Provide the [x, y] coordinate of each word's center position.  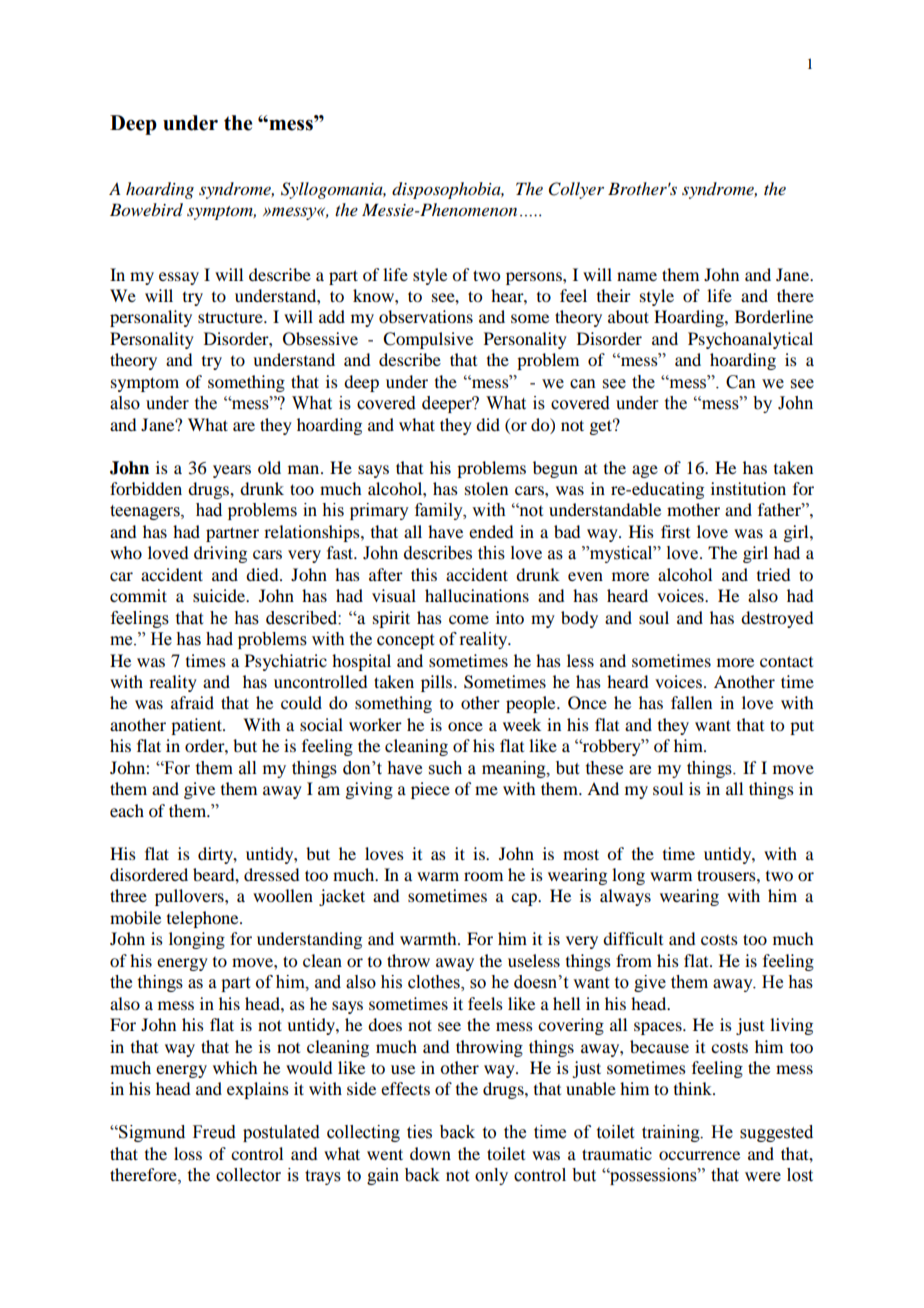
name [637, 276]
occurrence [699, 1155]
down [430, 1153]
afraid [192, 702]
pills [438, 683]
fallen [691, 702]
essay [179, 278]
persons [535, 278]
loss [188, 1153]
